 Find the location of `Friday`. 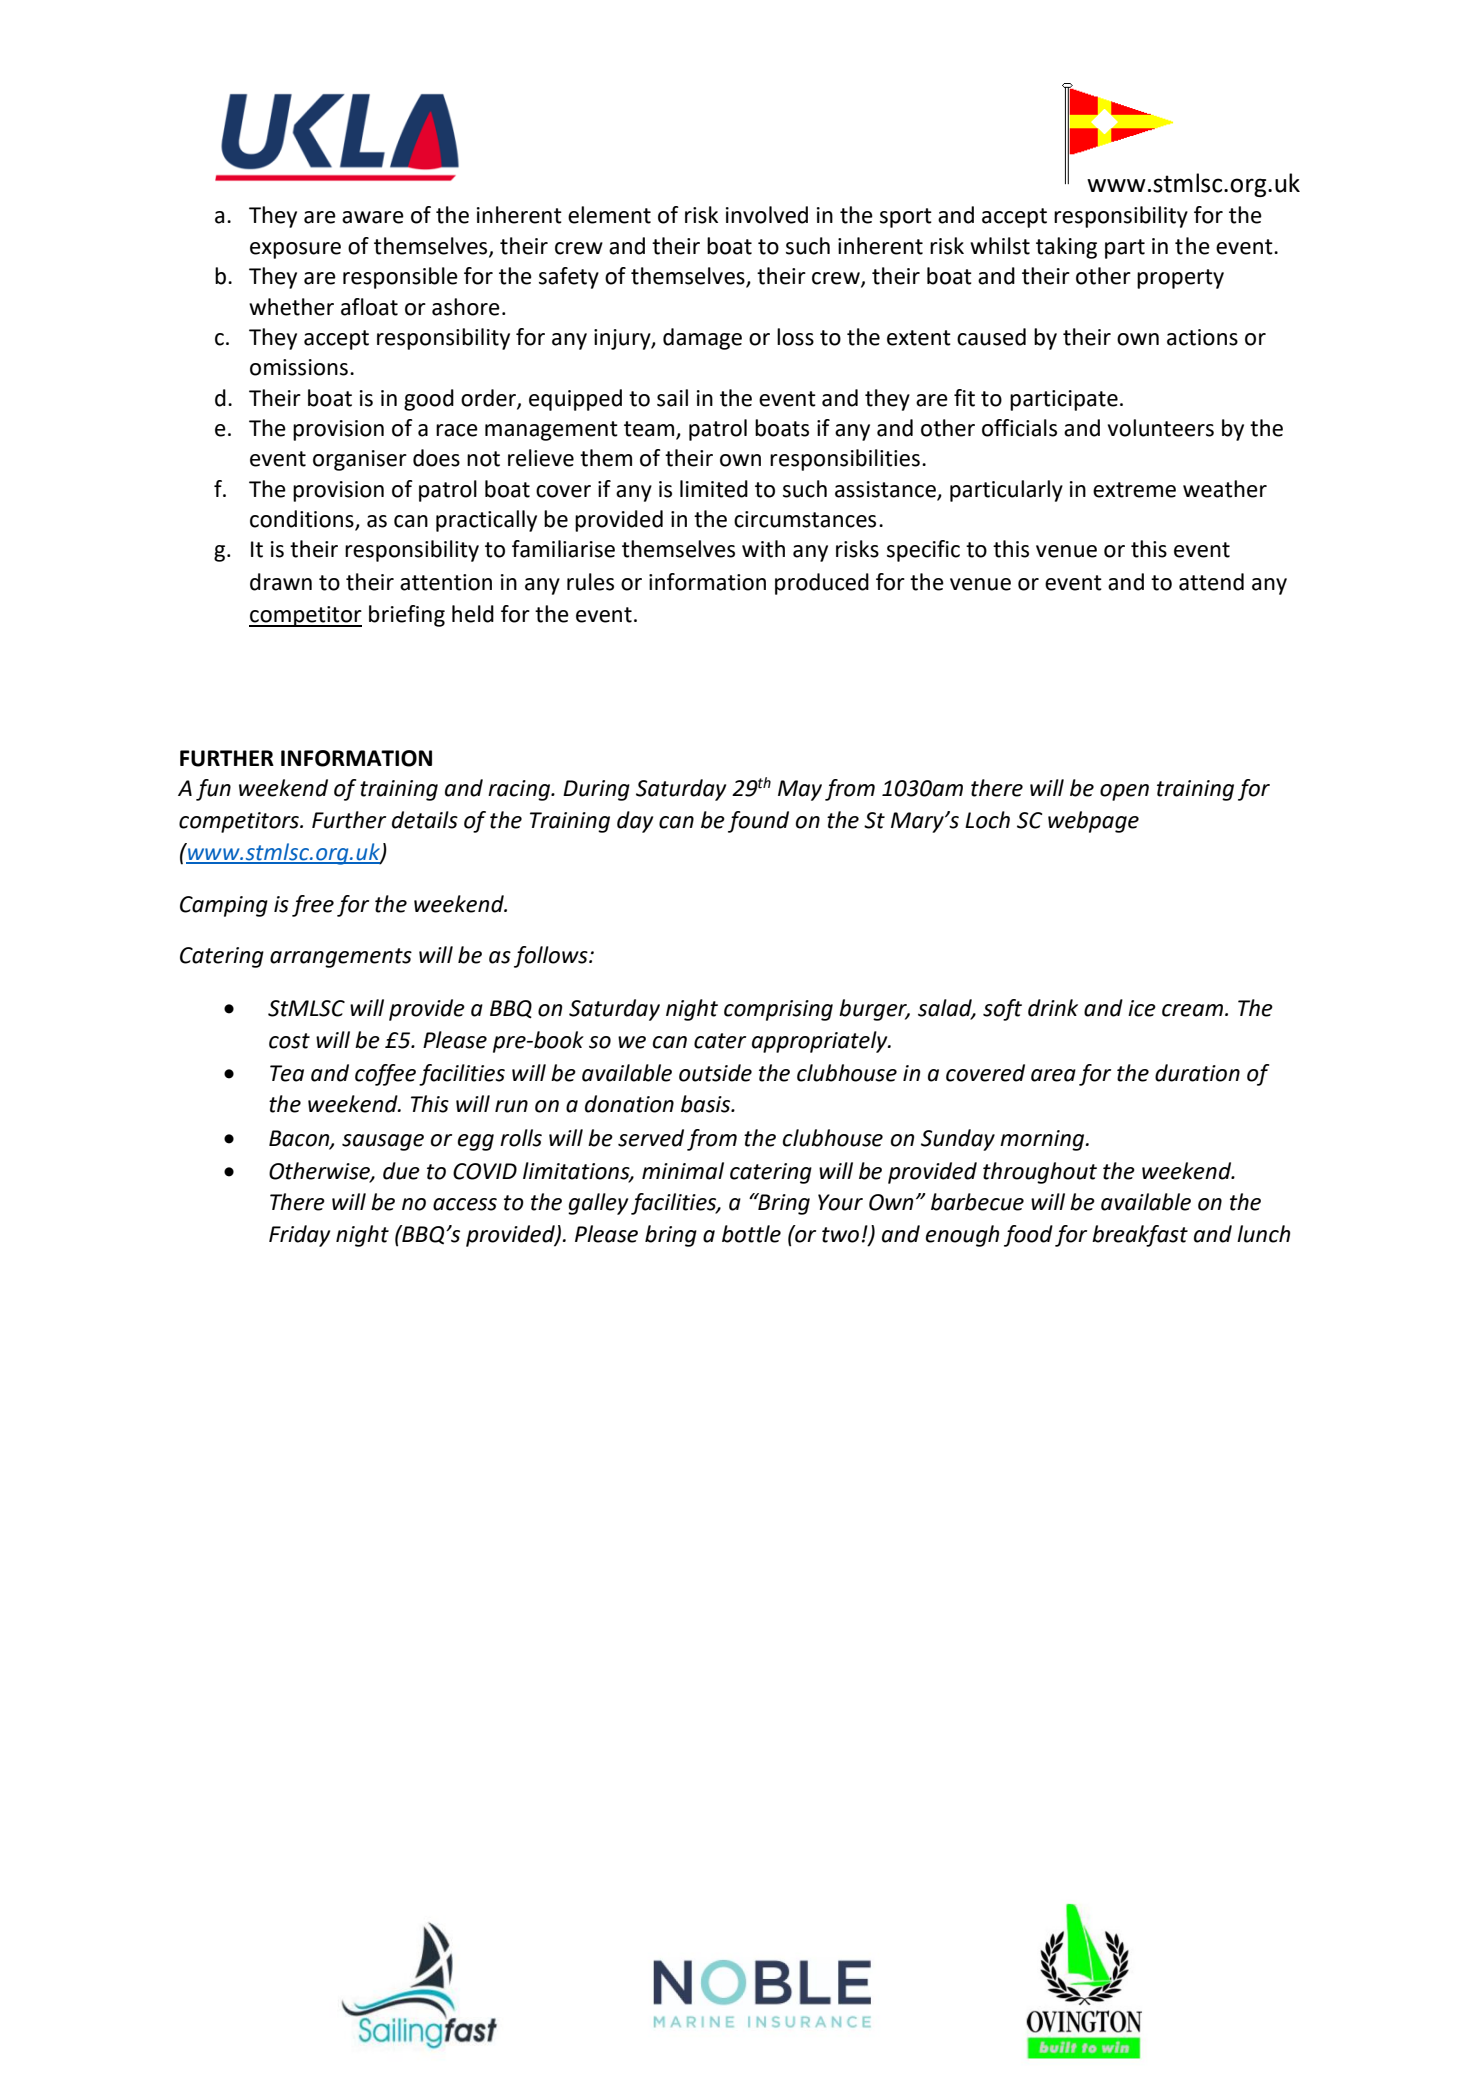

Friday is located at coordinates (299, 1236).
